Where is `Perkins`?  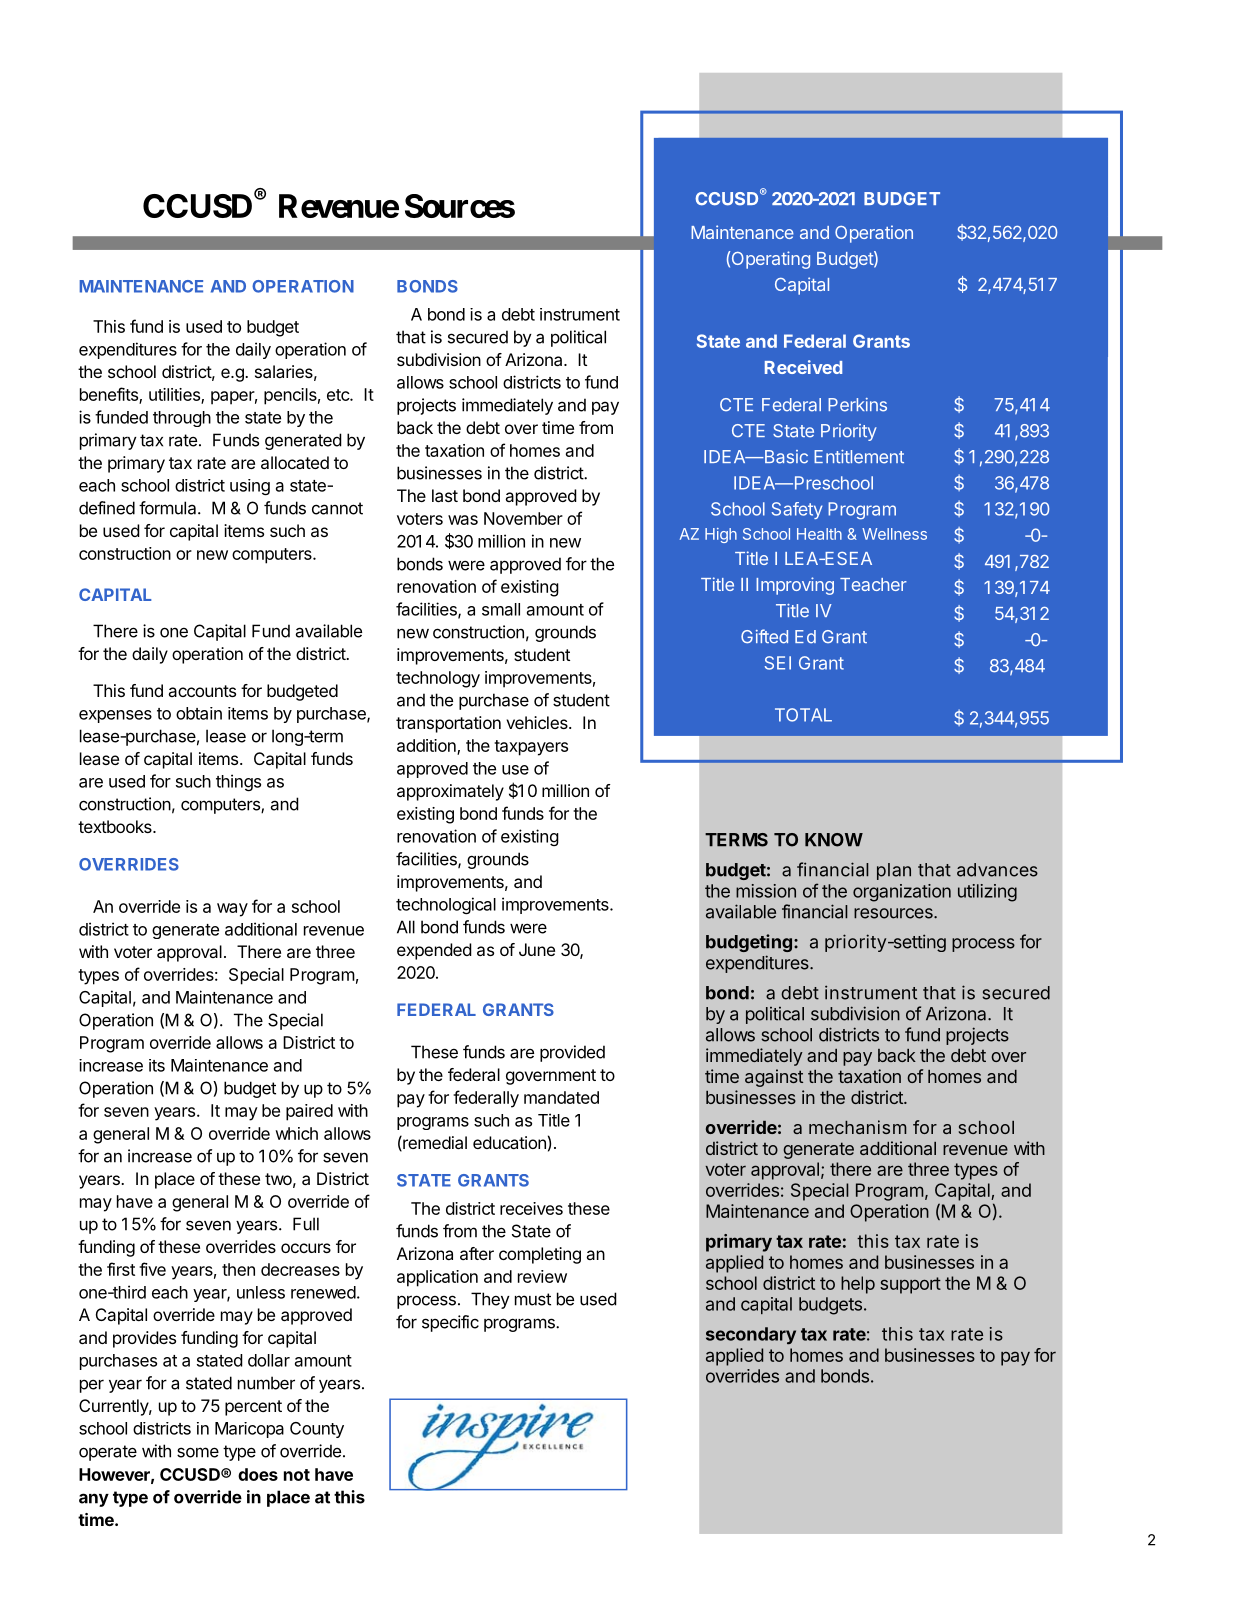 Perkins is located at coordinates (857, 405).
